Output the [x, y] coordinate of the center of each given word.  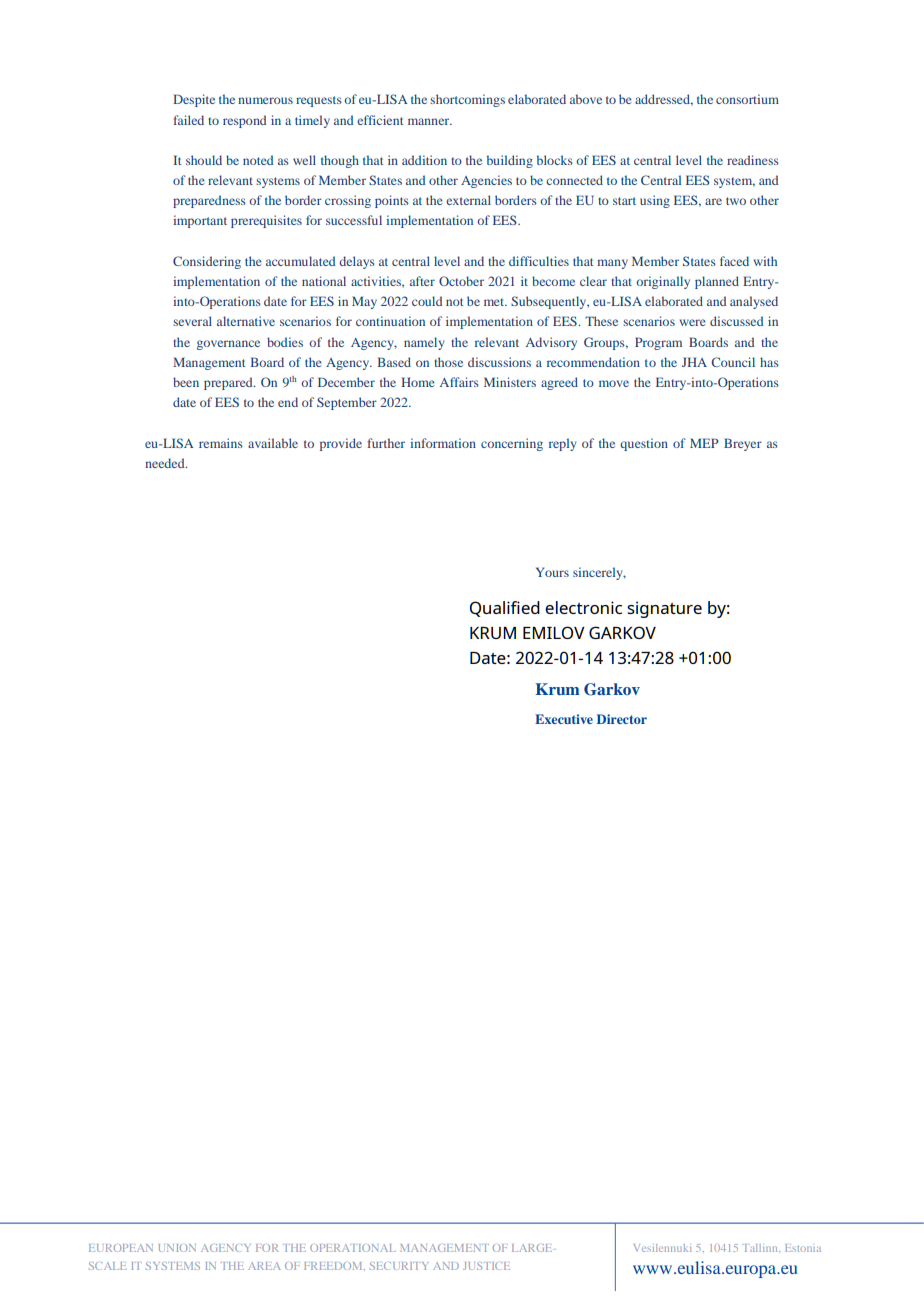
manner [430, 121]
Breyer [743, 444]
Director [622, 719]
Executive [564, 719]
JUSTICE [486, 1266]
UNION [177, 1248]
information [443, 443]
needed [166, 463]
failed [189, 120]
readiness [753, 160]
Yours [552, 572]
